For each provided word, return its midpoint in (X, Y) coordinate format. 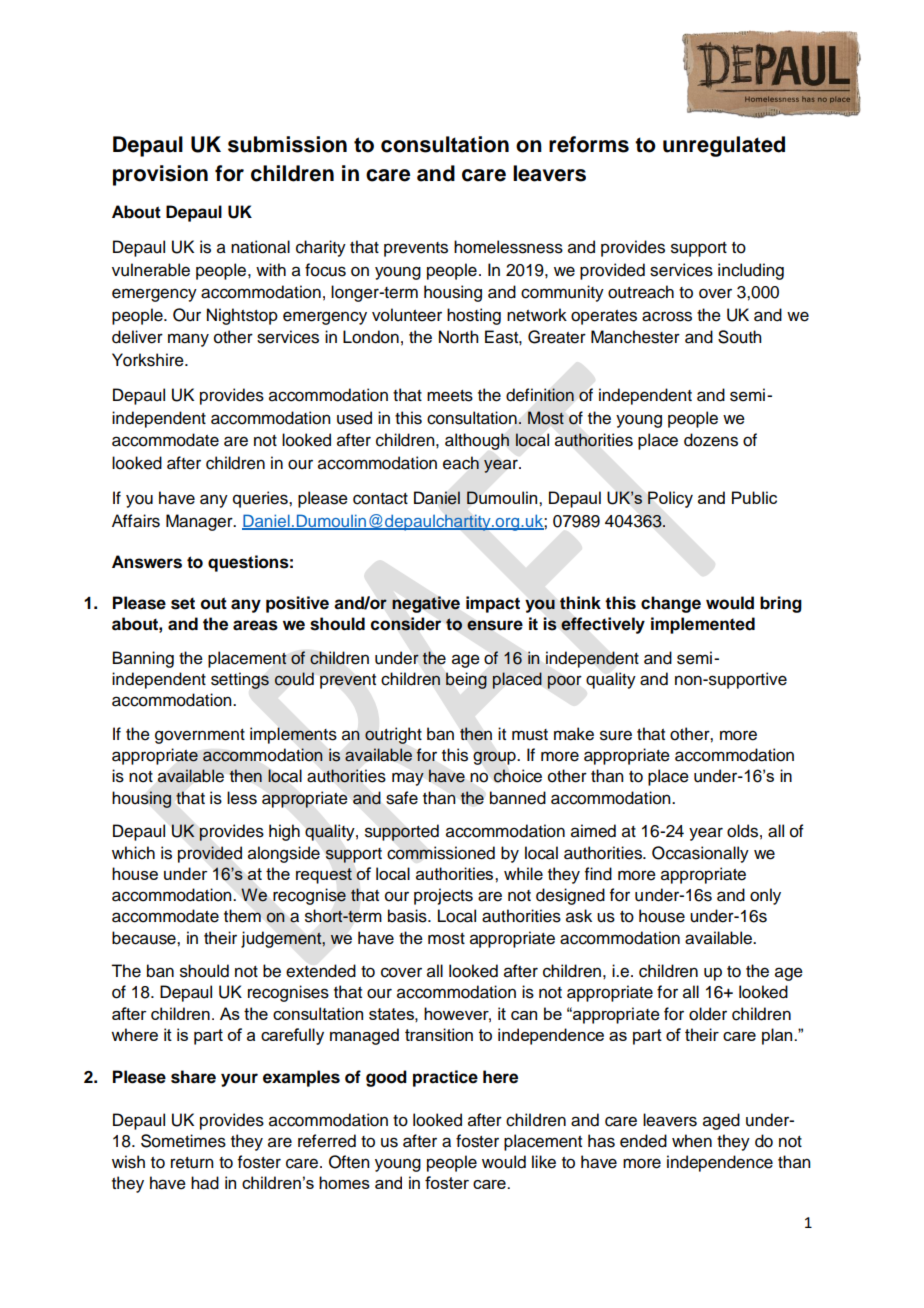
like (544, 1162)
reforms (589, 144)
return (192, 1163)
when (692, 1141)
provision (160, 175)
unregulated (724, 146)
